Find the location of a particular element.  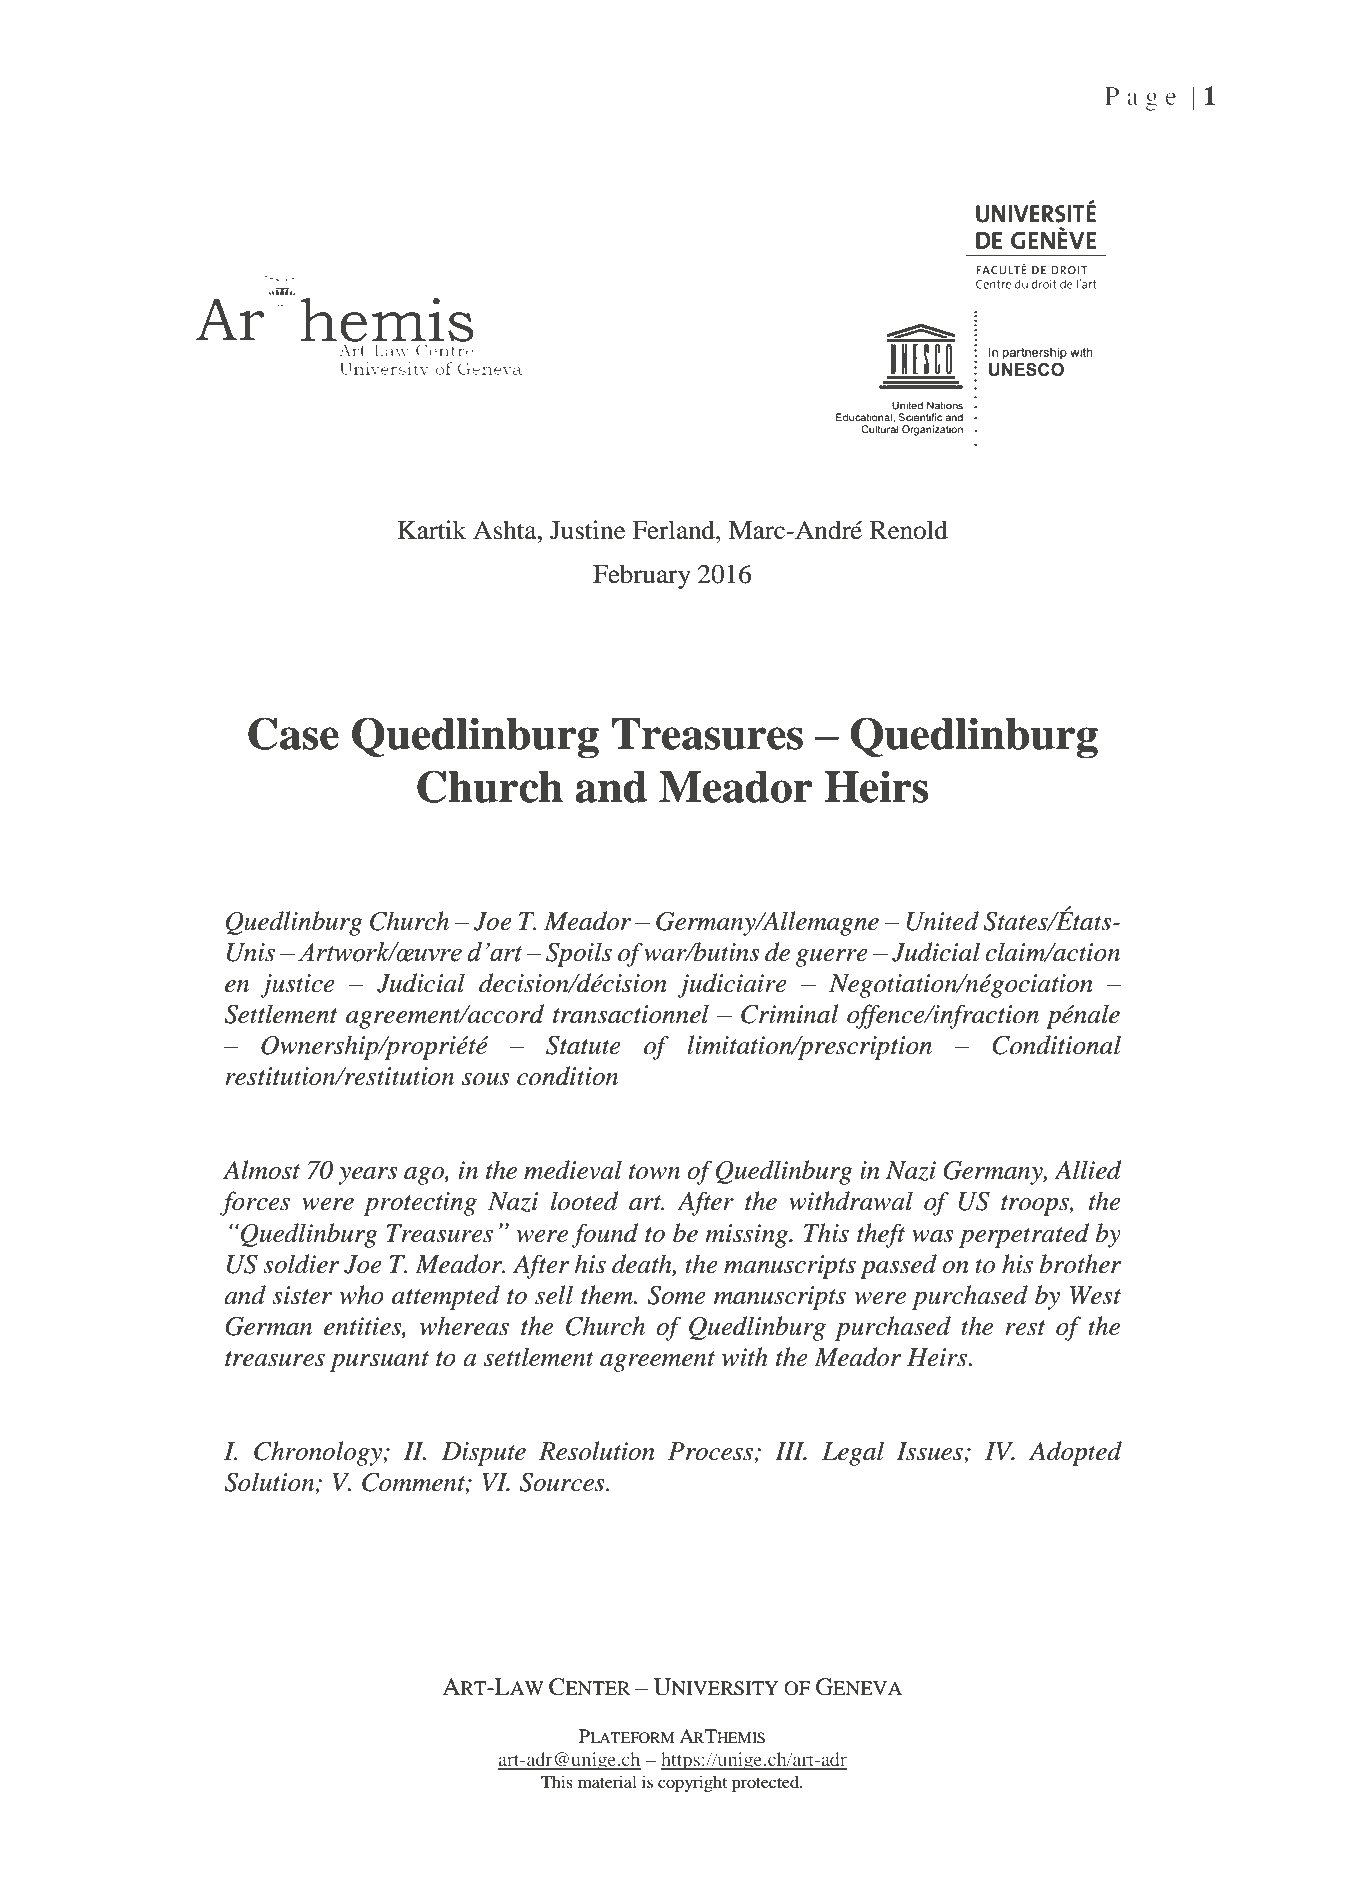

Sources is located at coordinates (563, 1482).
